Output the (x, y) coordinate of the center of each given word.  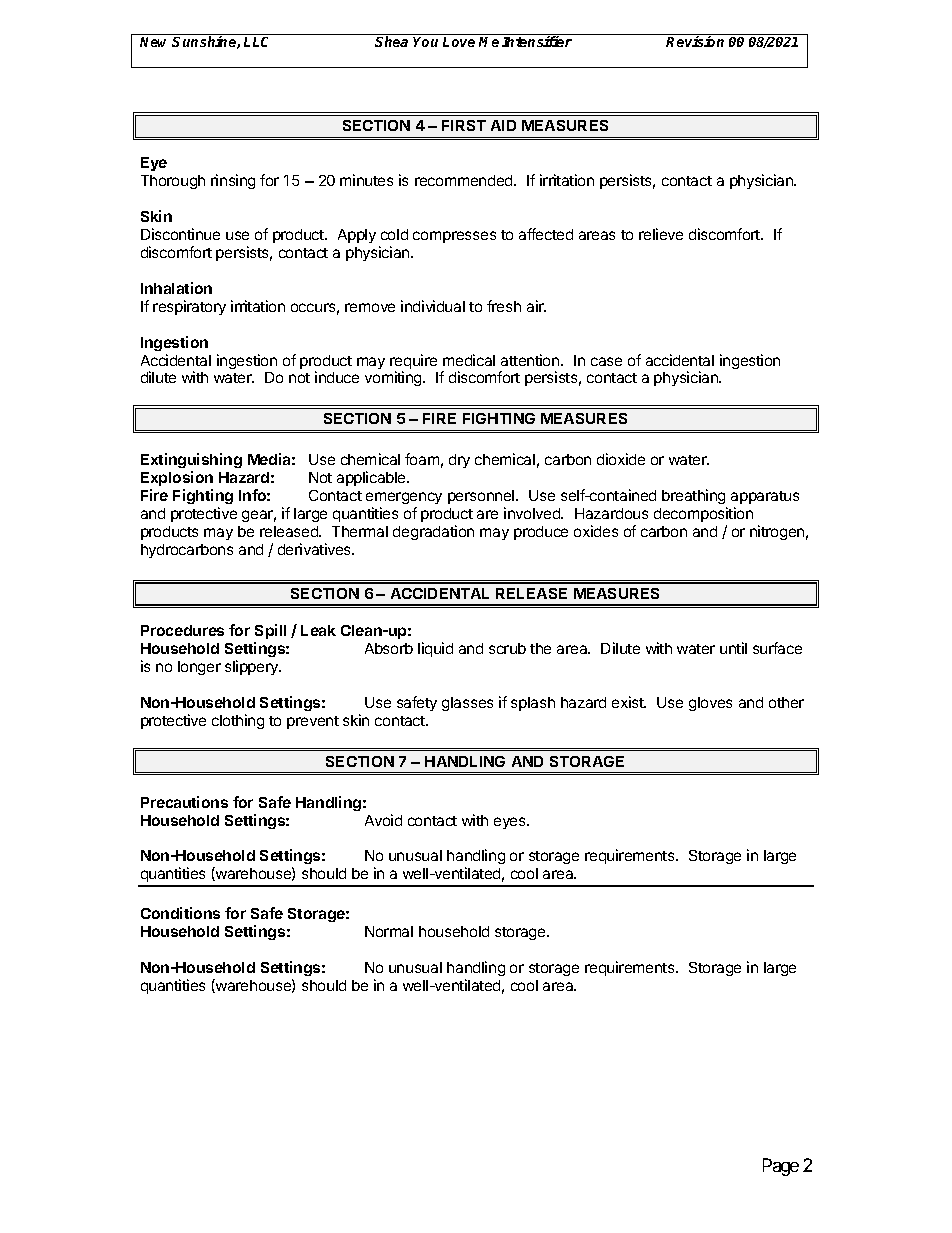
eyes (511, 823)
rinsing (233, 181)
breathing (693, 496)
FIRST (464, 125)
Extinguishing (191, 460)
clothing (238, 721)
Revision (695, 41)
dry (459, 461)
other (786, 702)
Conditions (180, 913)
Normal (389, 931)
